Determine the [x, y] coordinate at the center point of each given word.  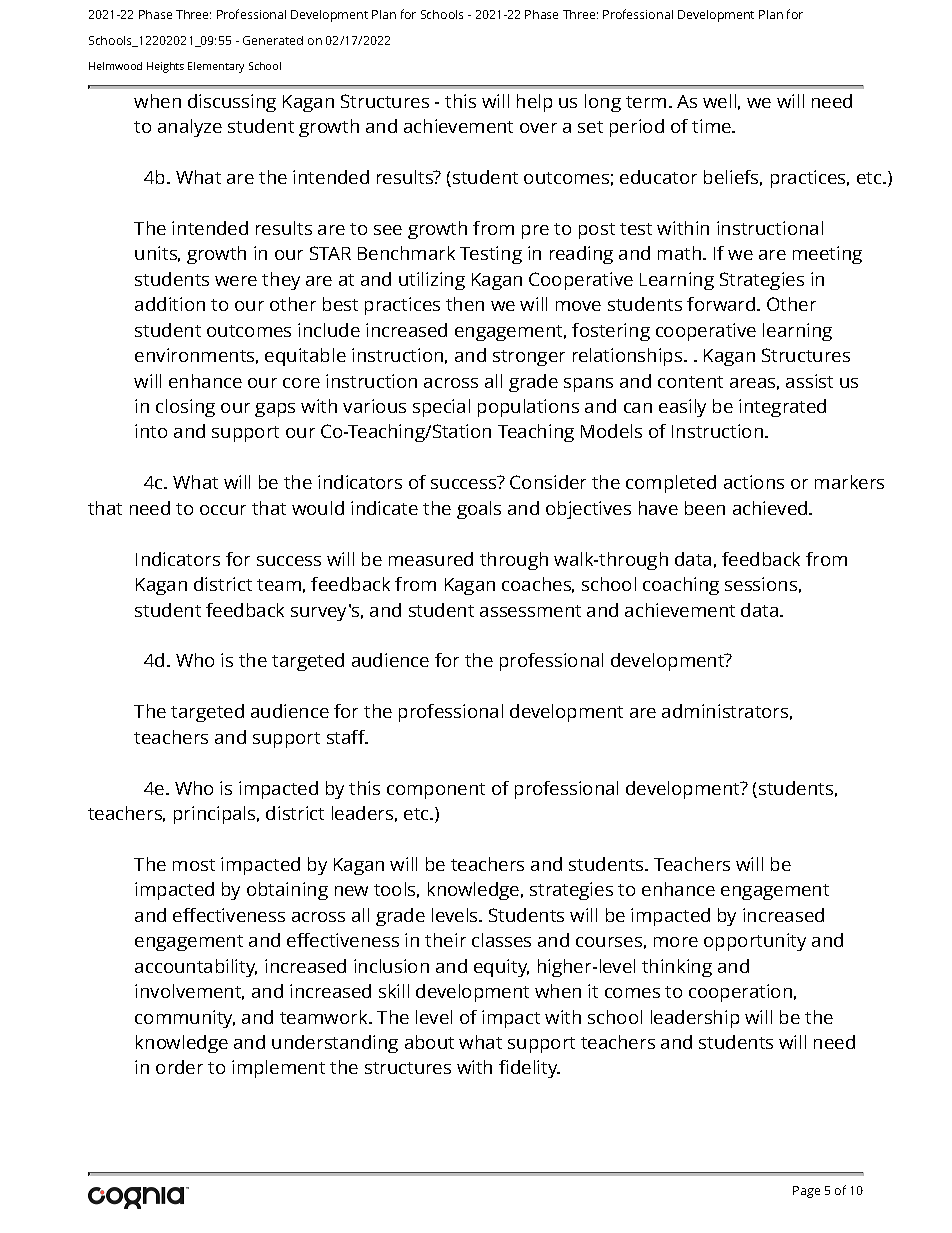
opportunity [755, 942]
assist [809, 381]
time [712, 126]
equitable [305, 357]
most [194, 865]
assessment [530, 611]
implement [278, 1069]
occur [223, 510]
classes [501, 940]
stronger [529, 358]
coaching [681, 586]
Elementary [216, 67]
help [534, 103]
